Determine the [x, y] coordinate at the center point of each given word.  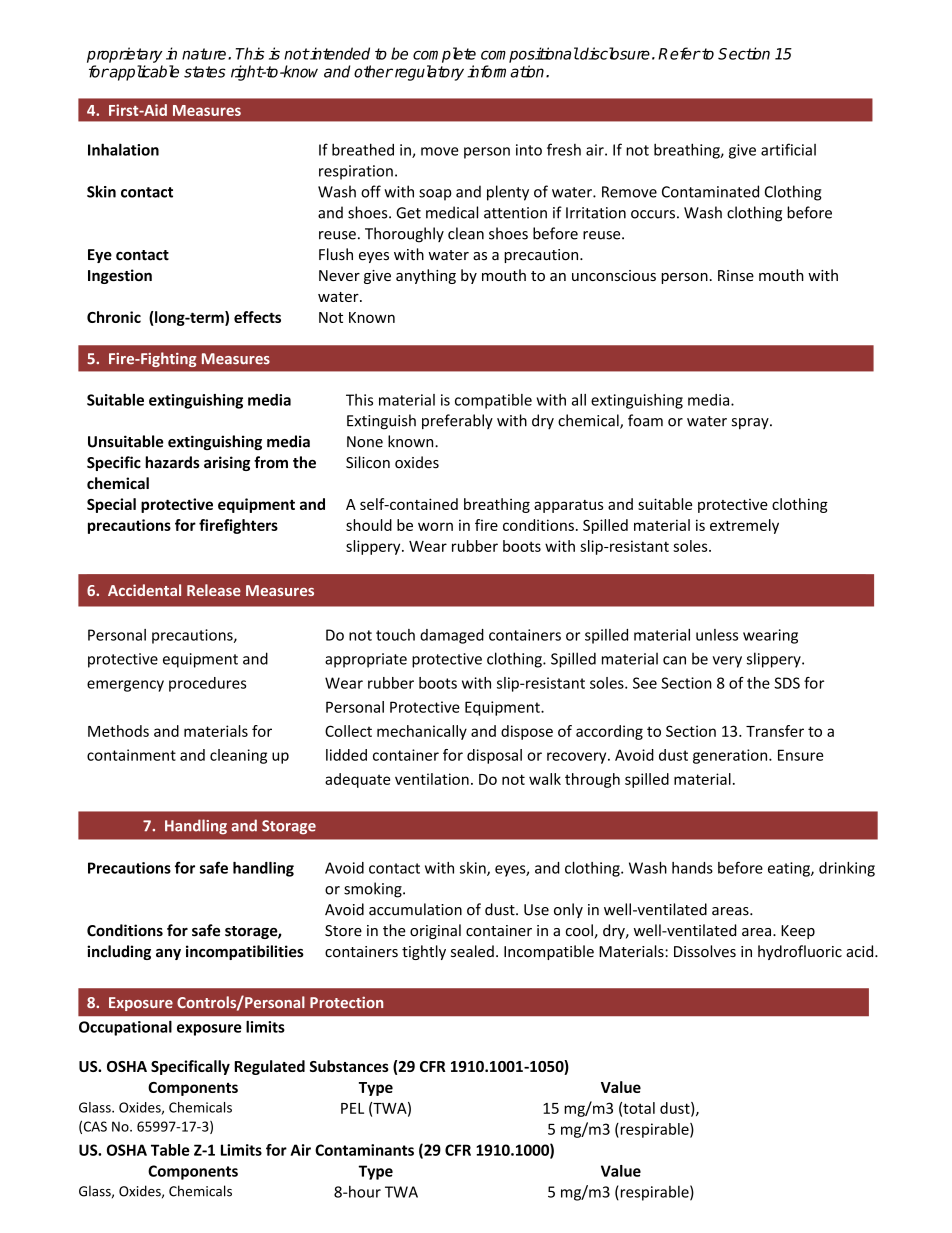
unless [717, 635]
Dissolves [705, 951]
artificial [788, 149]
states [205, 72]
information [507, 71]
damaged [452, 636]
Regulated [269, 1067]
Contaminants [364, 1150]
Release [214, 590]
